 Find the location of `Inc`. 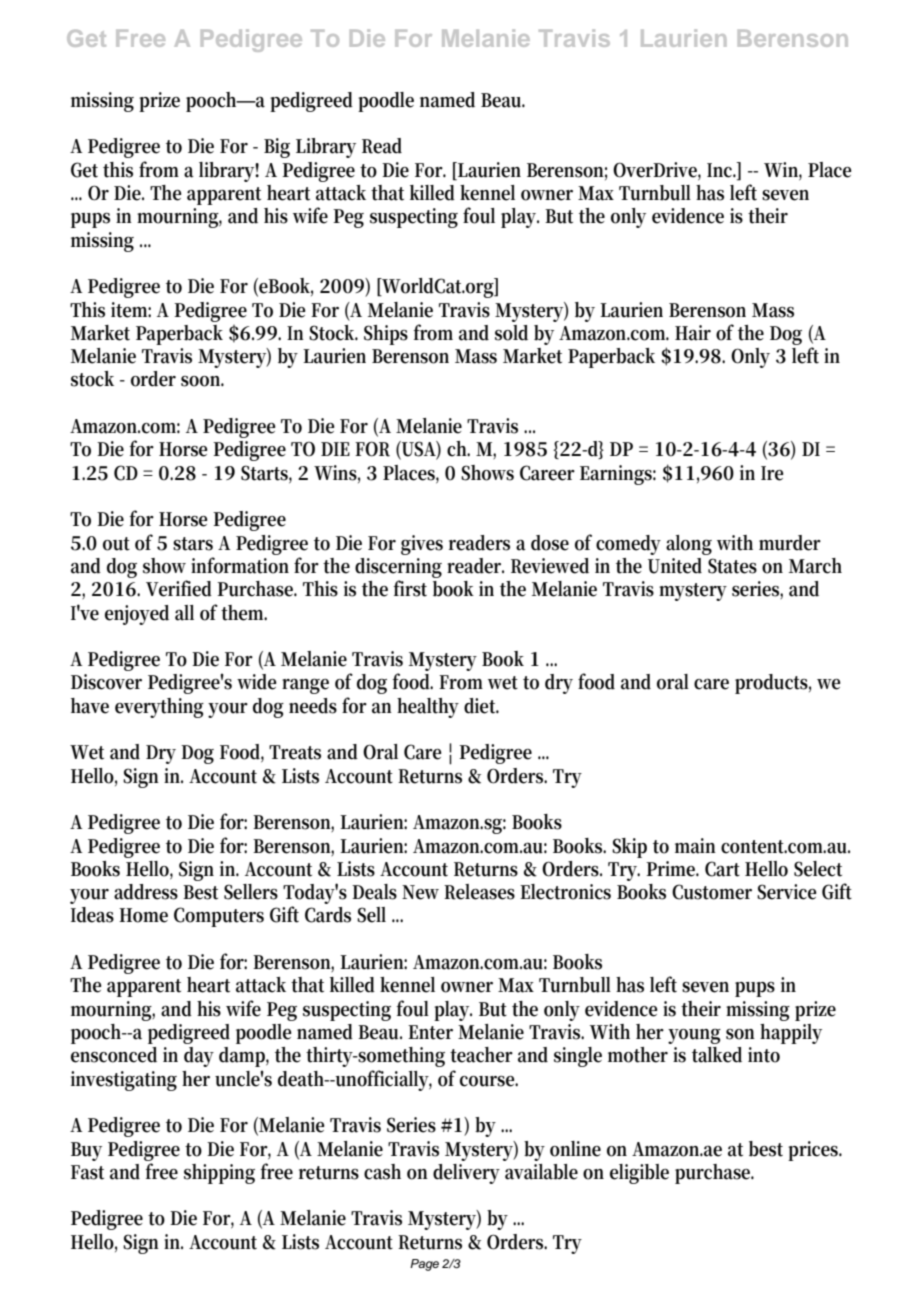

Inc is located at coordinates (721, 170).
